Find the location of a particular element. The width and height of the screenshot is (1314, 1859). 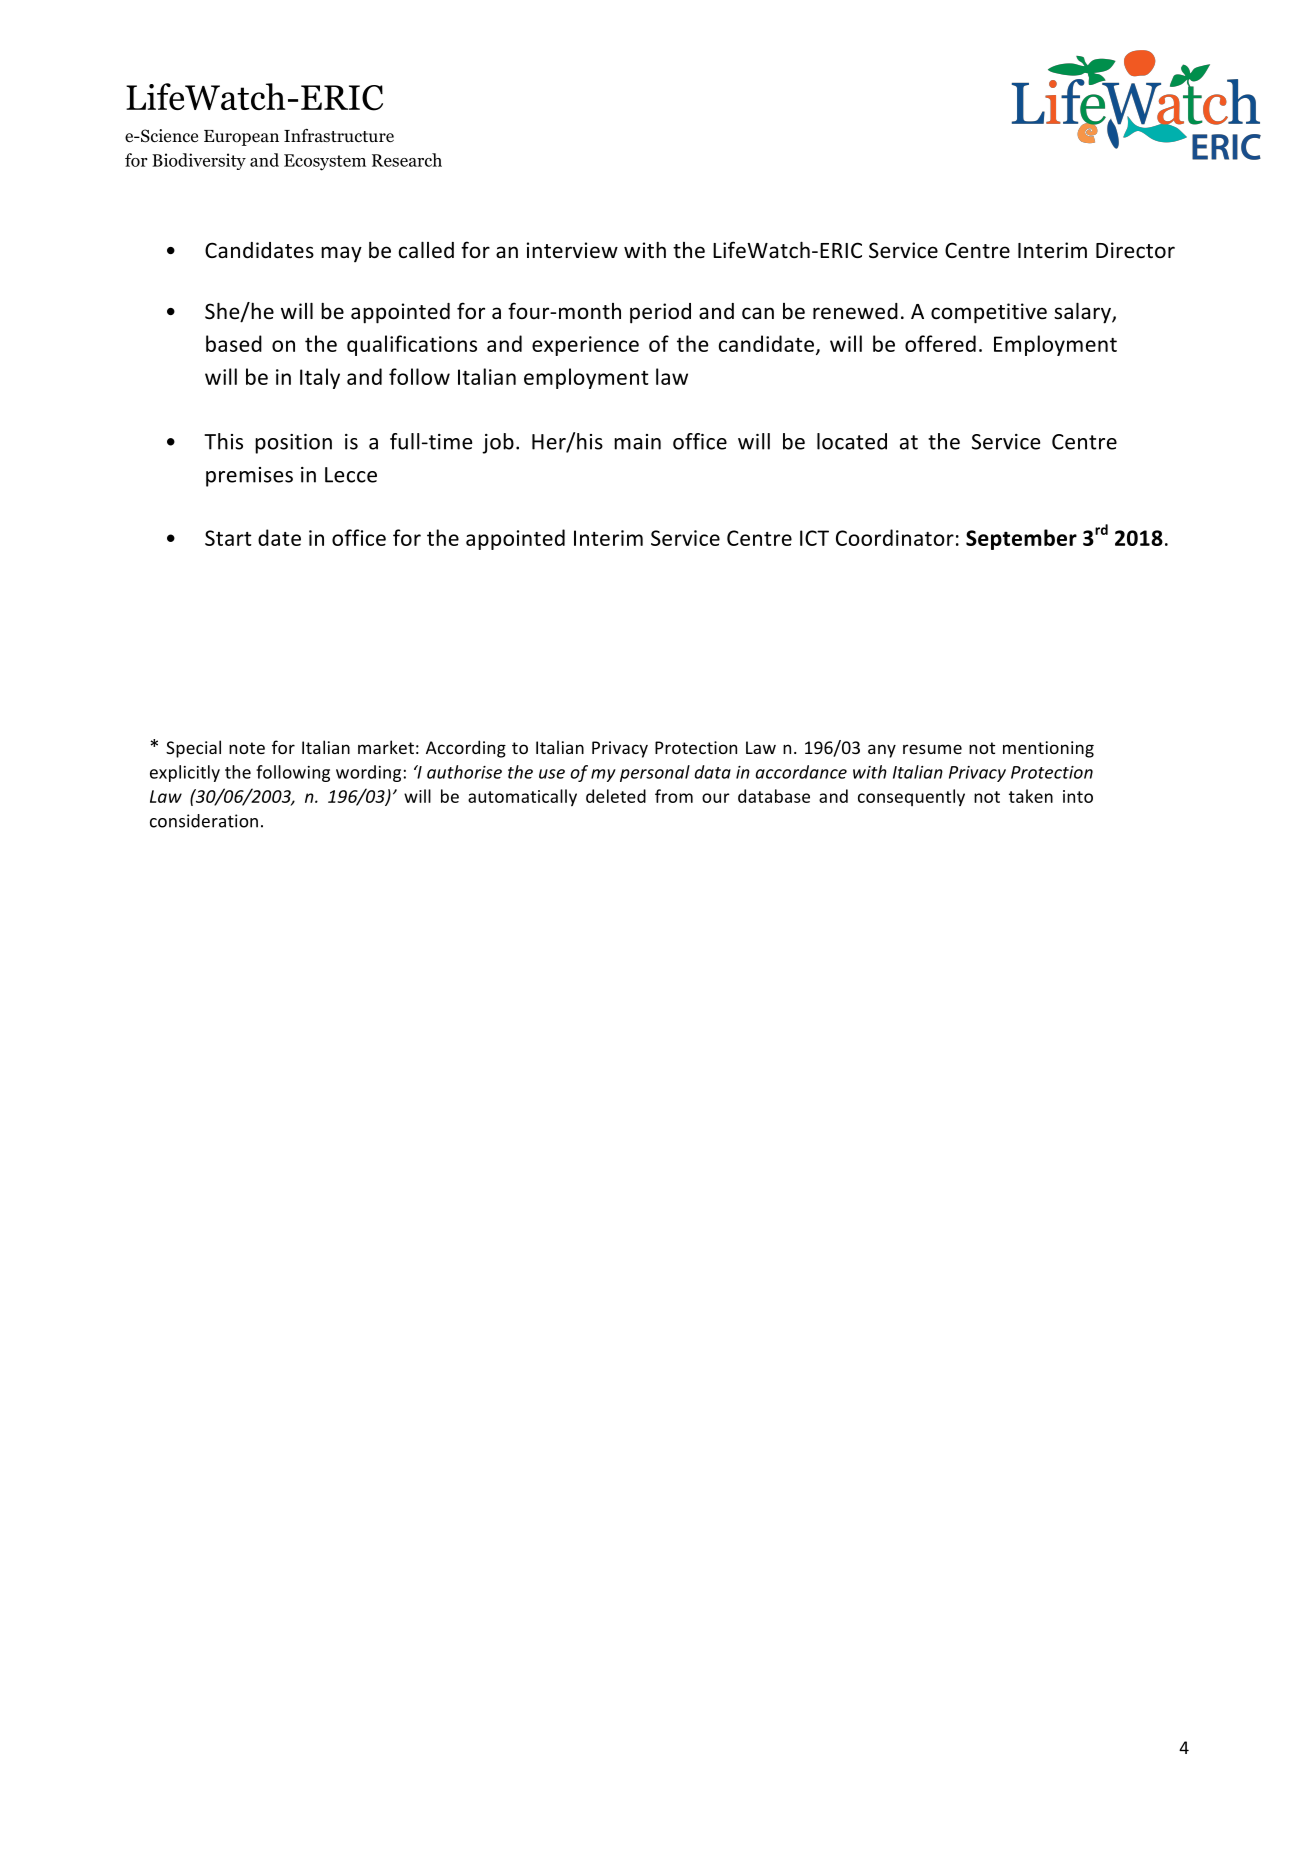

September is located at coordinates (1021, 539).
